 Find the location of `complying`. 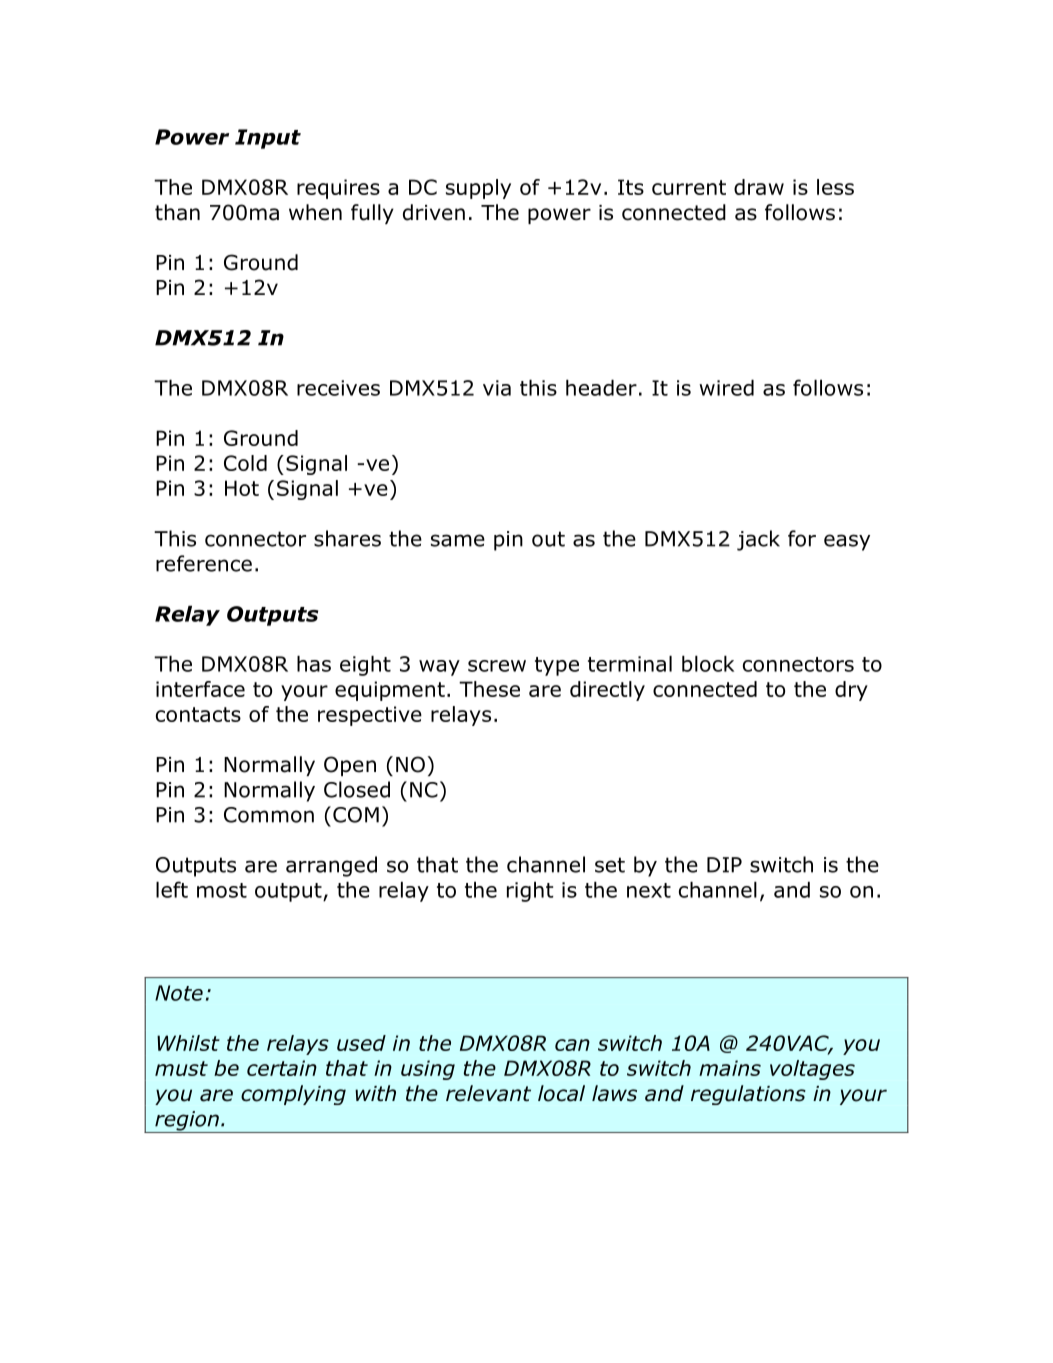

complying is located at coordinates (293, 1095).
